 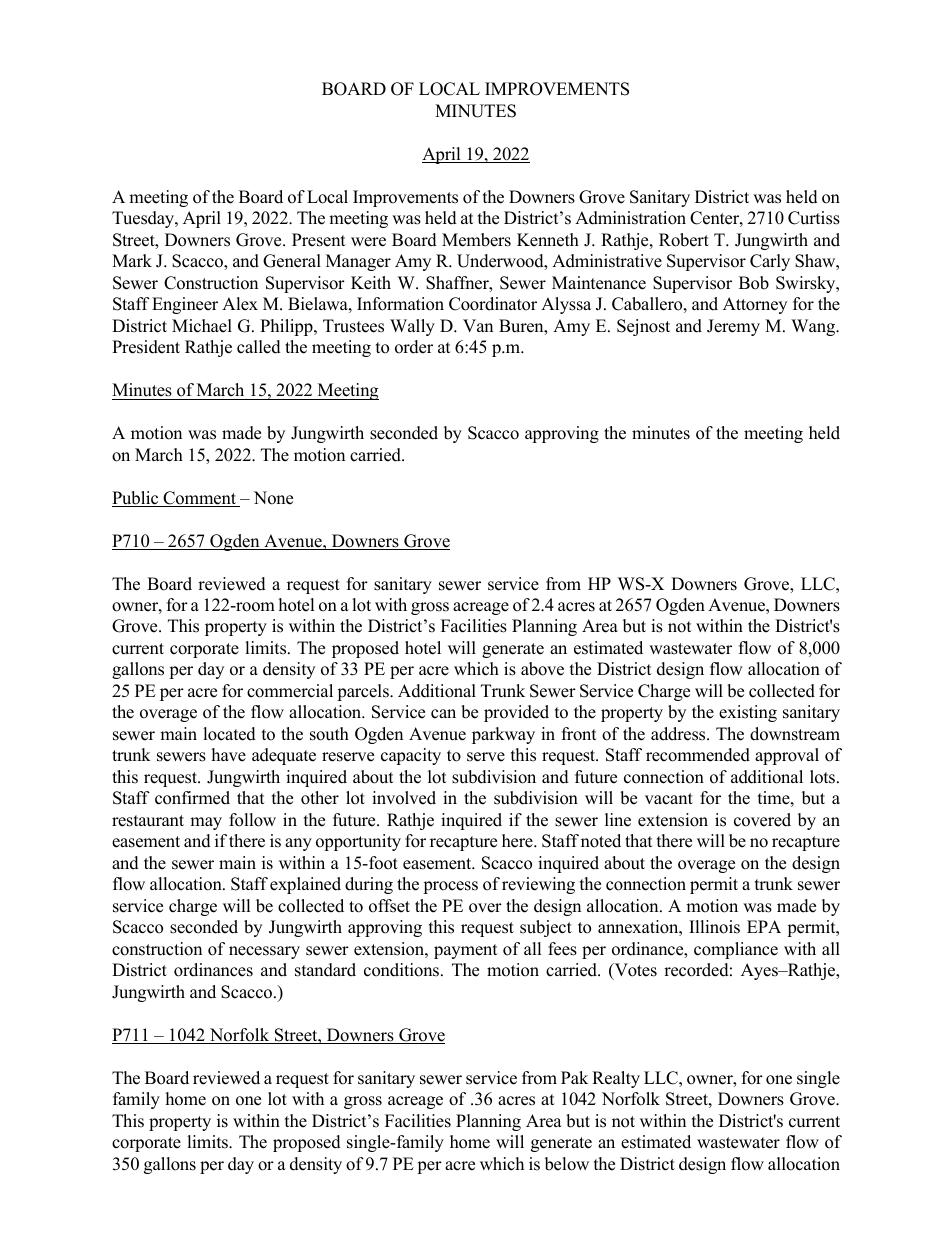 What do you see at coordinates (325, 970) in the screenshot?
I see `standard` at bounding box center [325, 970].
